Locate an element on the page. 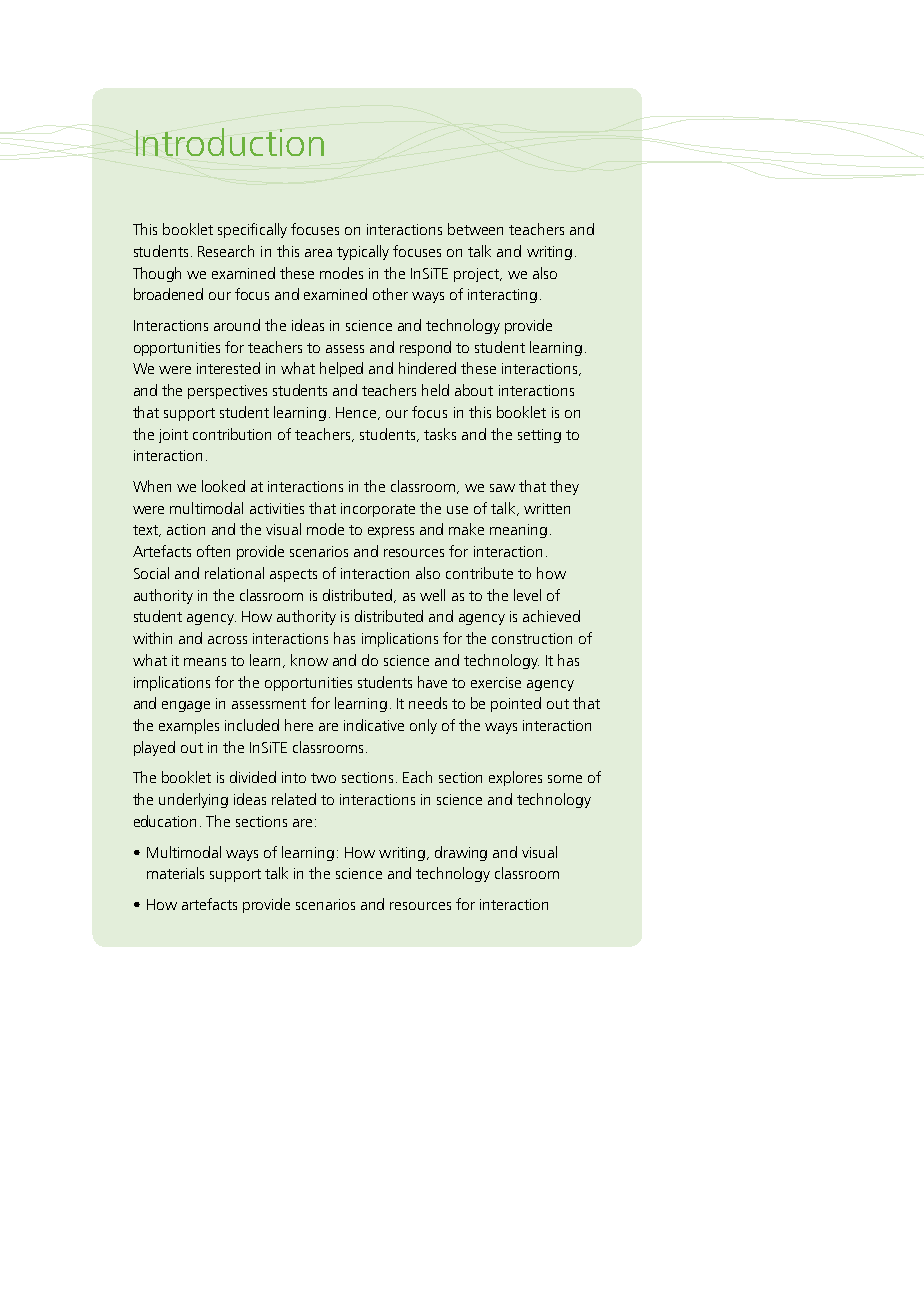 Image resolution: width=924 pixels, height=1308 pixels. interacting is located at coordinates (502, 296).
